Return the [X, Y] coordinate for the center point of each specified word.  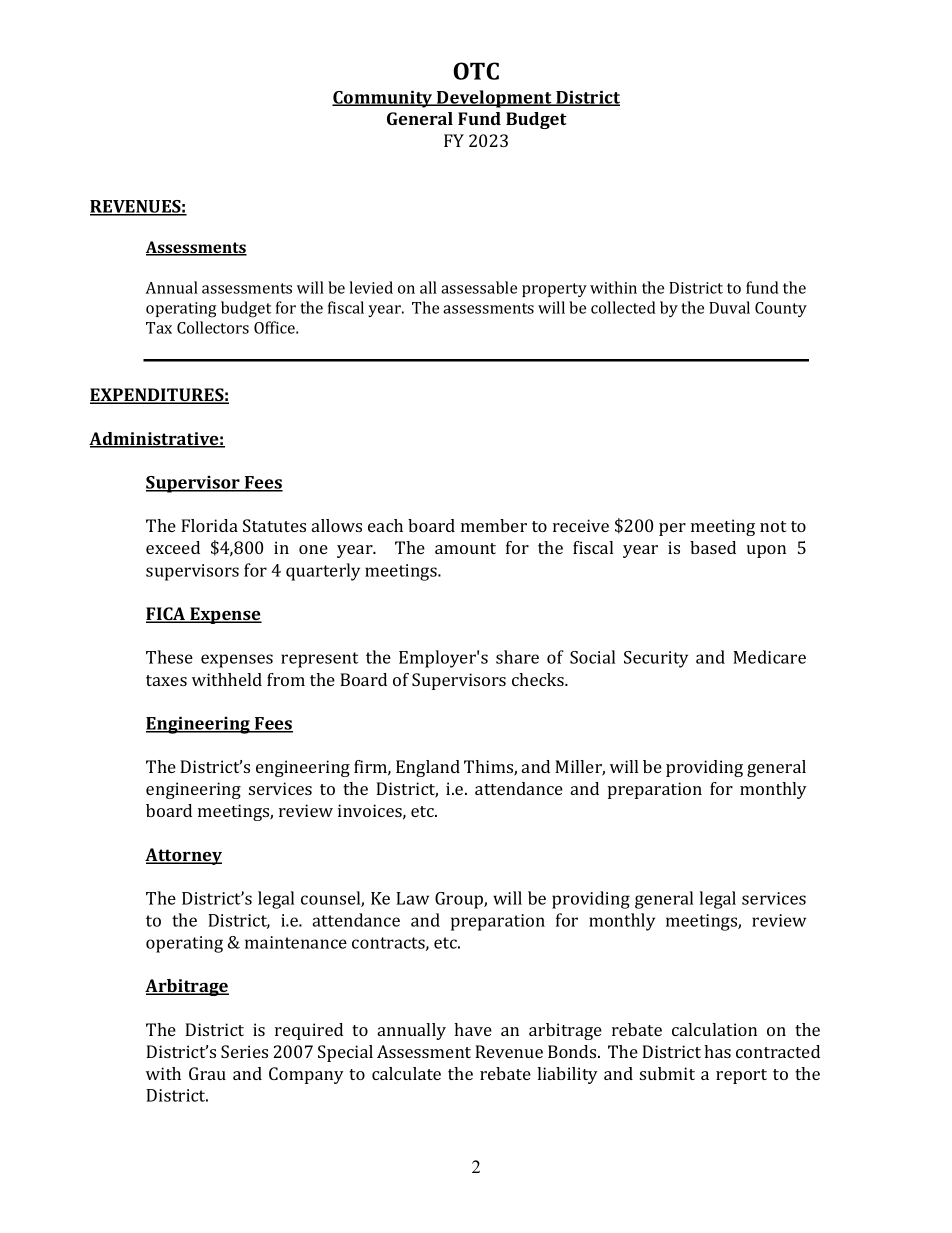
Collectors [213, 327]
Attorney [183, 856]
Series [244, 1051]
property [554, 290]
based [713, 547]
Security [656, 659]
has [717, 1051]
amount [465, 548]
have [473, 1029]
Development [494, 99]
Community [383, 99]
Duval [729, 307]
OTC [476, 71]
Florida [209, 525]
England [428, 768]
